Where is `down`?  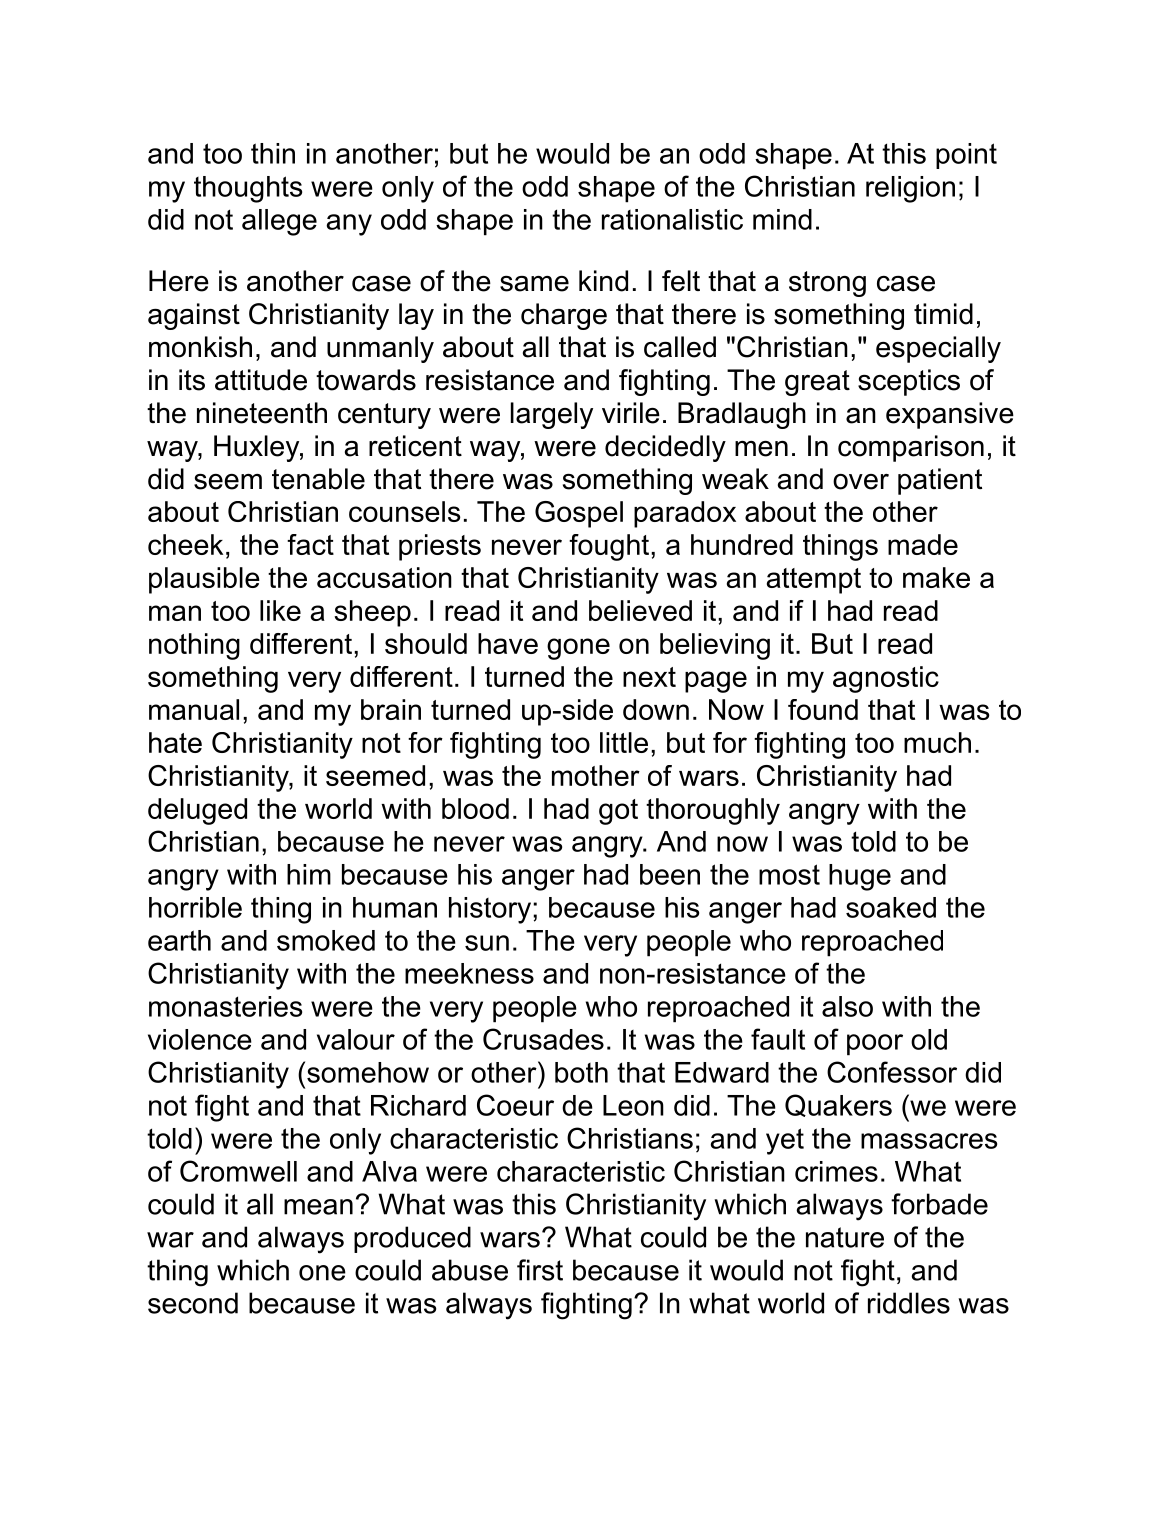 down is located at coordinates (656, 709).
